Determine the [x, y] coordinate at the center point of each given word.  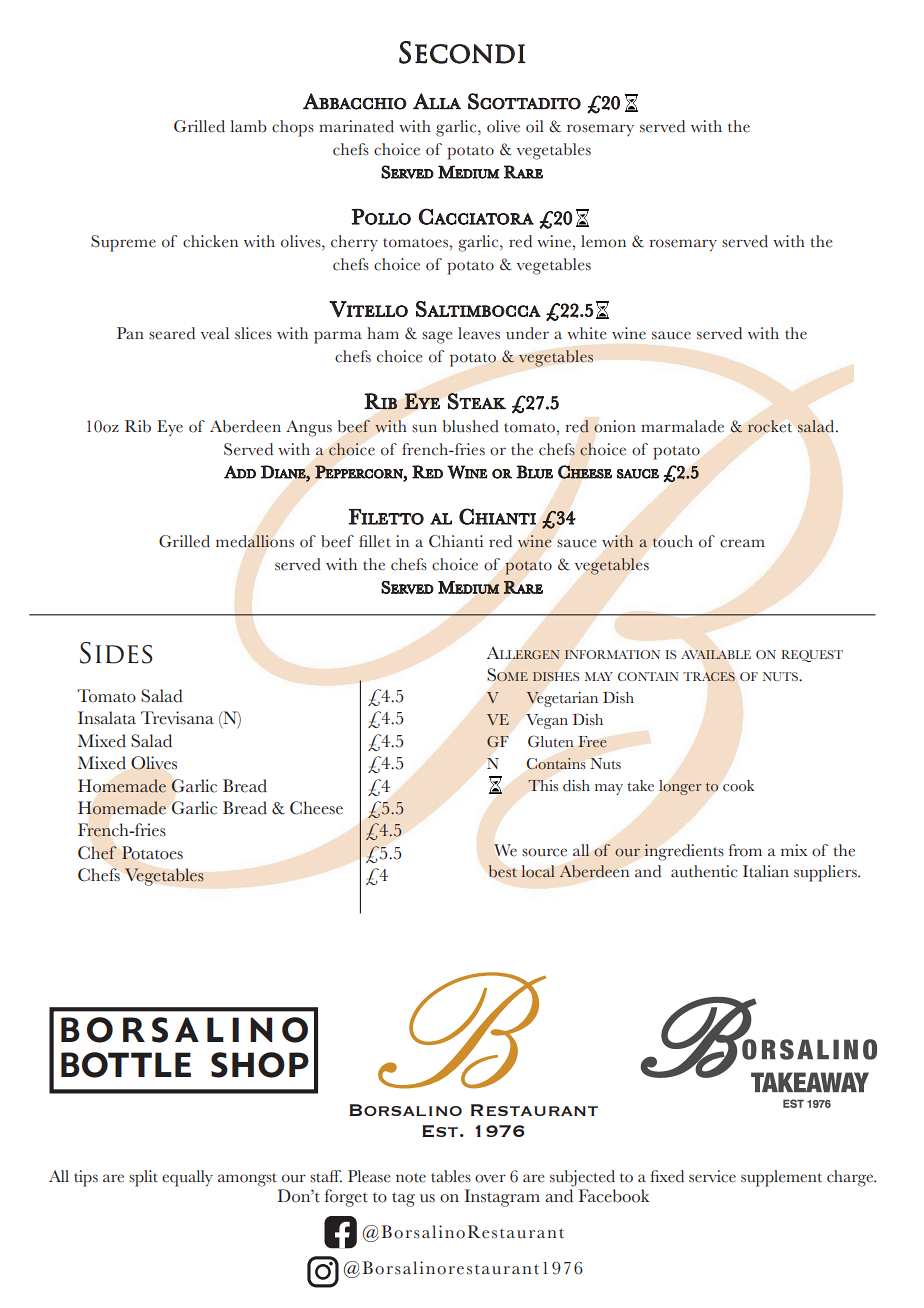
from [745, 850]
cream [742, 543]
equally [187, 1178]
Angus [309, 428]
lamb [248, 126]
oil [535, 126]
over [490, 1178]
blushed [470, 426]
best [503, 871]
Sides [116, 653]
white [587, 333]
